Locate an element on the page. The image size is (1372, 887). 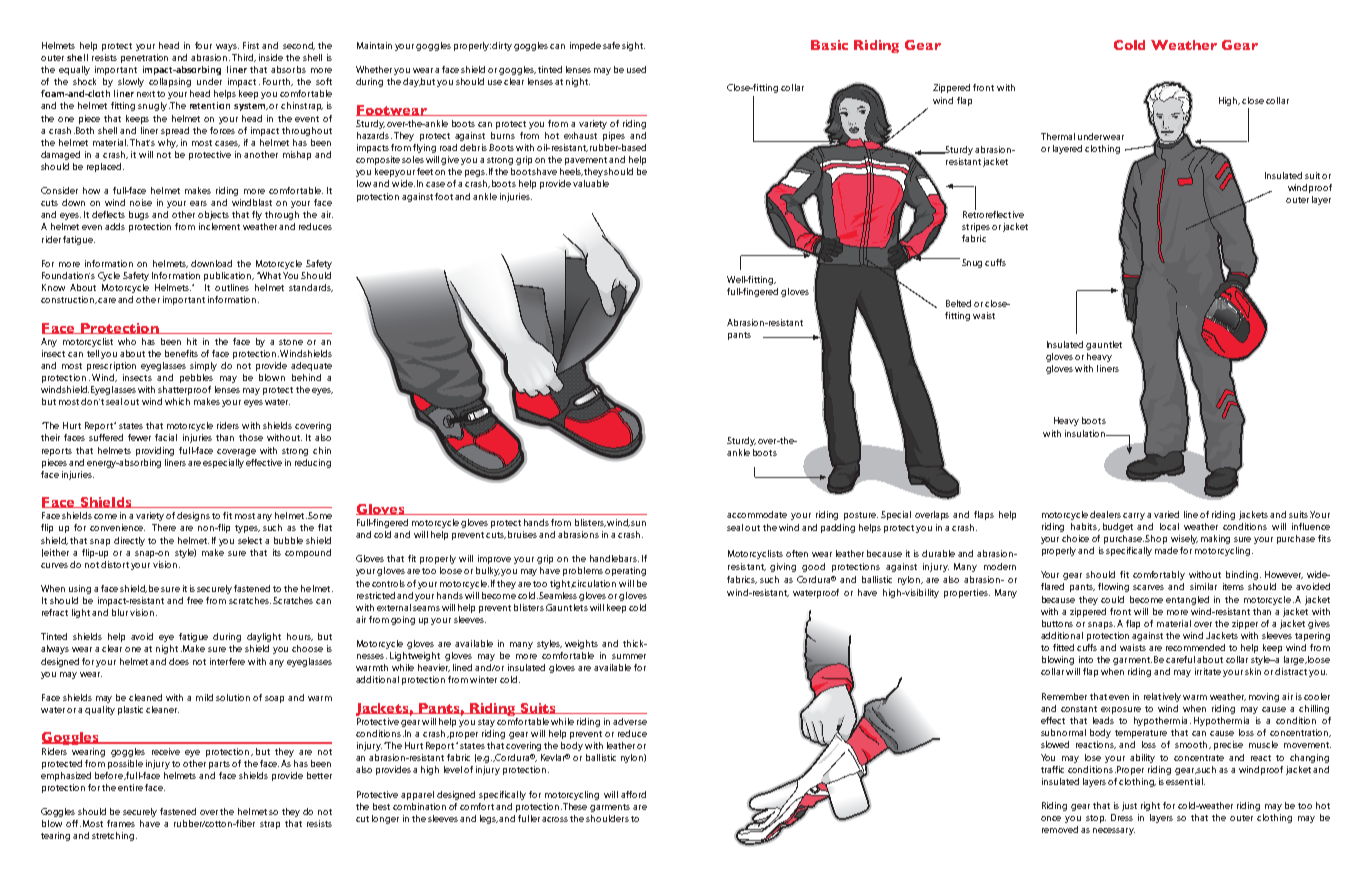
accommodate is located at coordinates (757, 514).
